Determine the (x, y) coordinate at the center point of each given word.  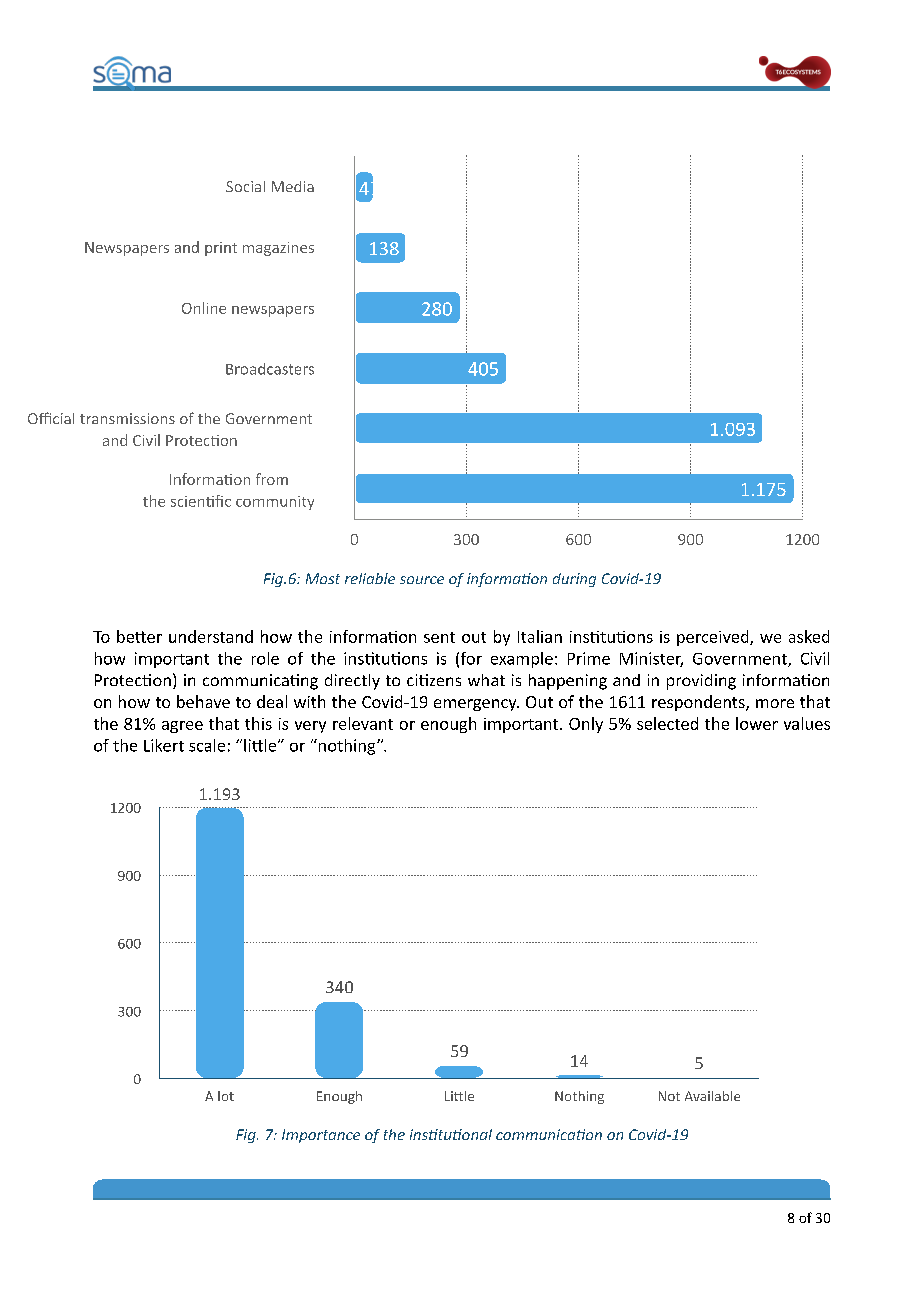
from (272, 479)
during (574, 580)
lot (226, 1096)
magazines (278, 249)
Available (712, 1096)
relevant (363, 723)
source (422, 580)
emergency (476, 705)
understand (211, 636)
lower (757, 723)
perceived (714, 638)
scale (207, 745)
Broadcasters (270, 369)
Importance (321, 1136)
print (221, 249)
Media (293, 186)
